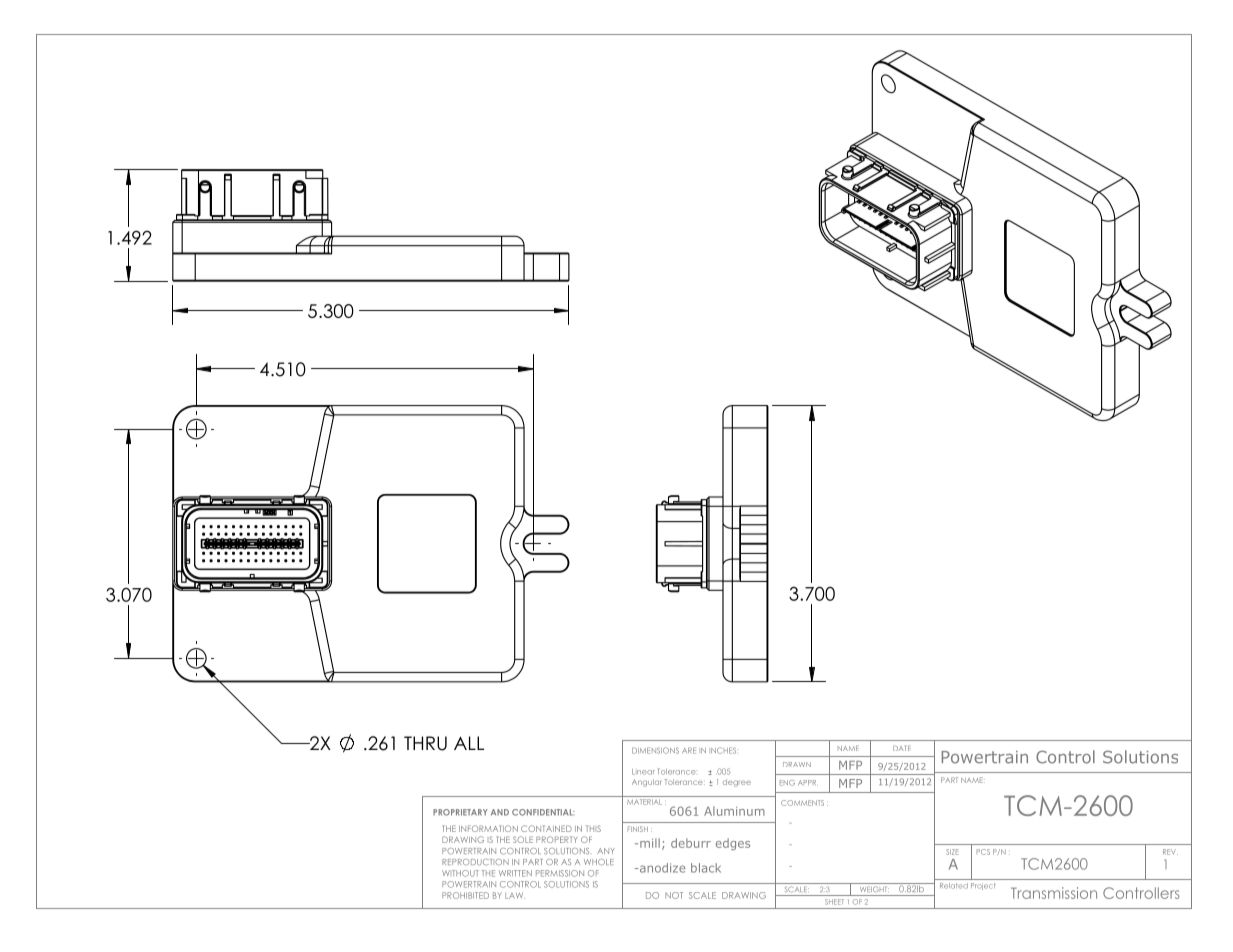 Image resolution: width=1233 pixels, height=952 pixels. Describe the element at coordinates (1054, 893) in the image. I see `Transmission` at that location.
